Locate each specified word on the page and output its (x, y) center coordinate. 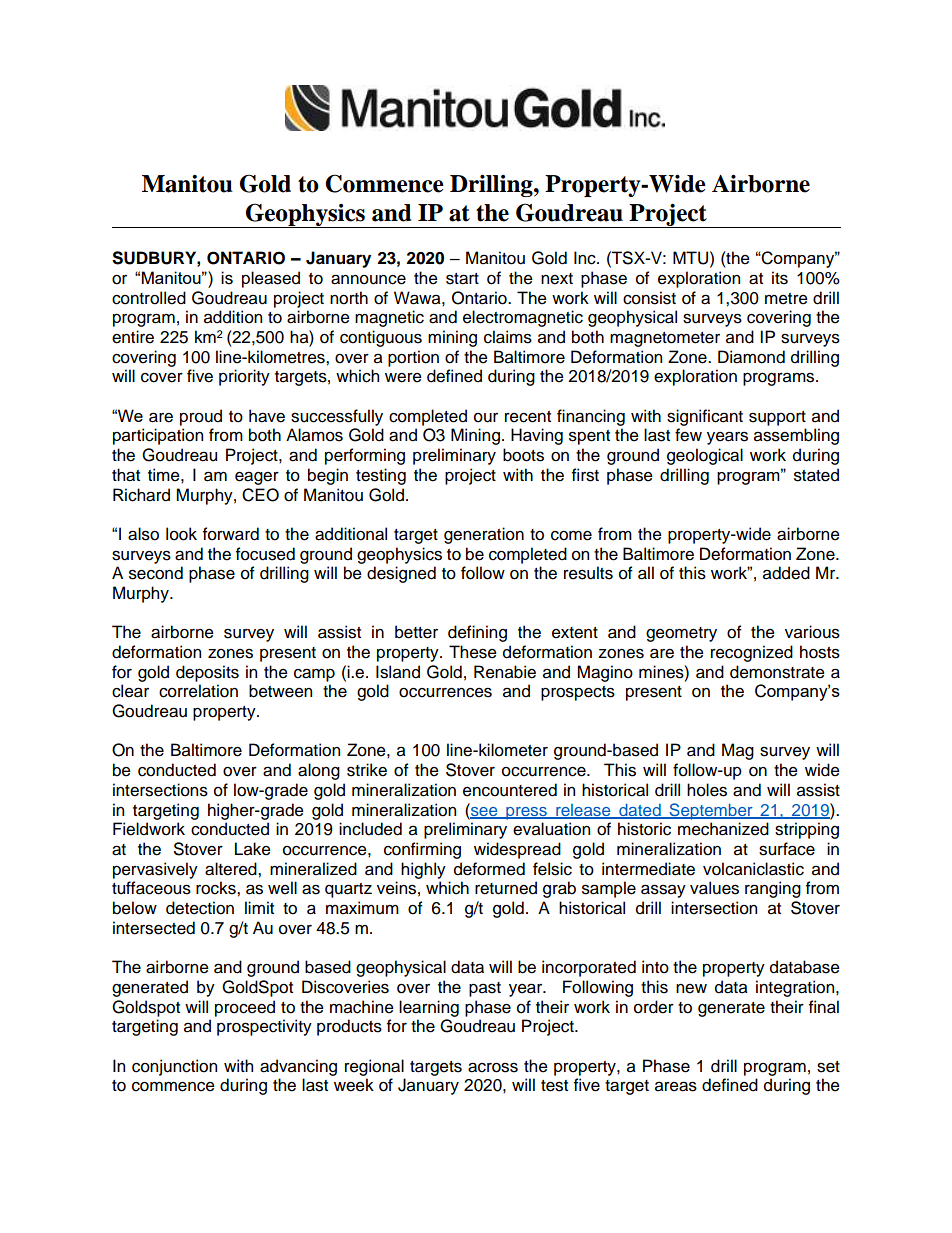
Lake (253, 849)
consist (649, 298)
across (493, 1067)
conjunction (174, 1067)
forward (231, 534)
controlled (149, 298)
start (462, 279)
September (711, 811)
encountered (510, 790)
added (786, 573)
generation (484, 535)
